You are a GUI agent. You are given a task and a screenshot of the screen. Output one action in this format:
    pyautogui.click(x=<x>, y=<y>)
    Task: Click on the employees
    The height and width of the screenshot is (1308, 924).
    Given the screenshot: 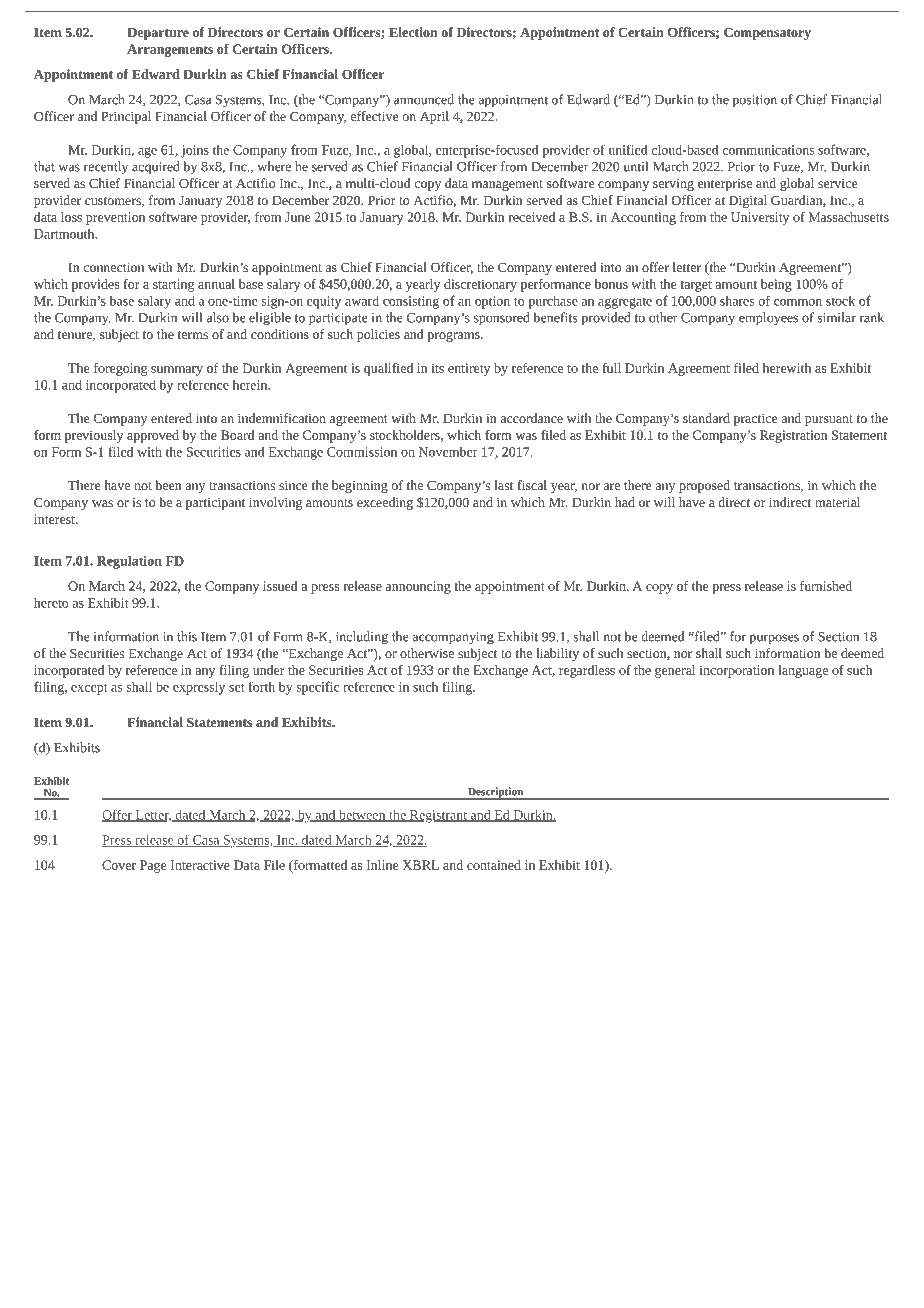 What is the action you would take?
    pyautogui.click(x=768, y=319)
